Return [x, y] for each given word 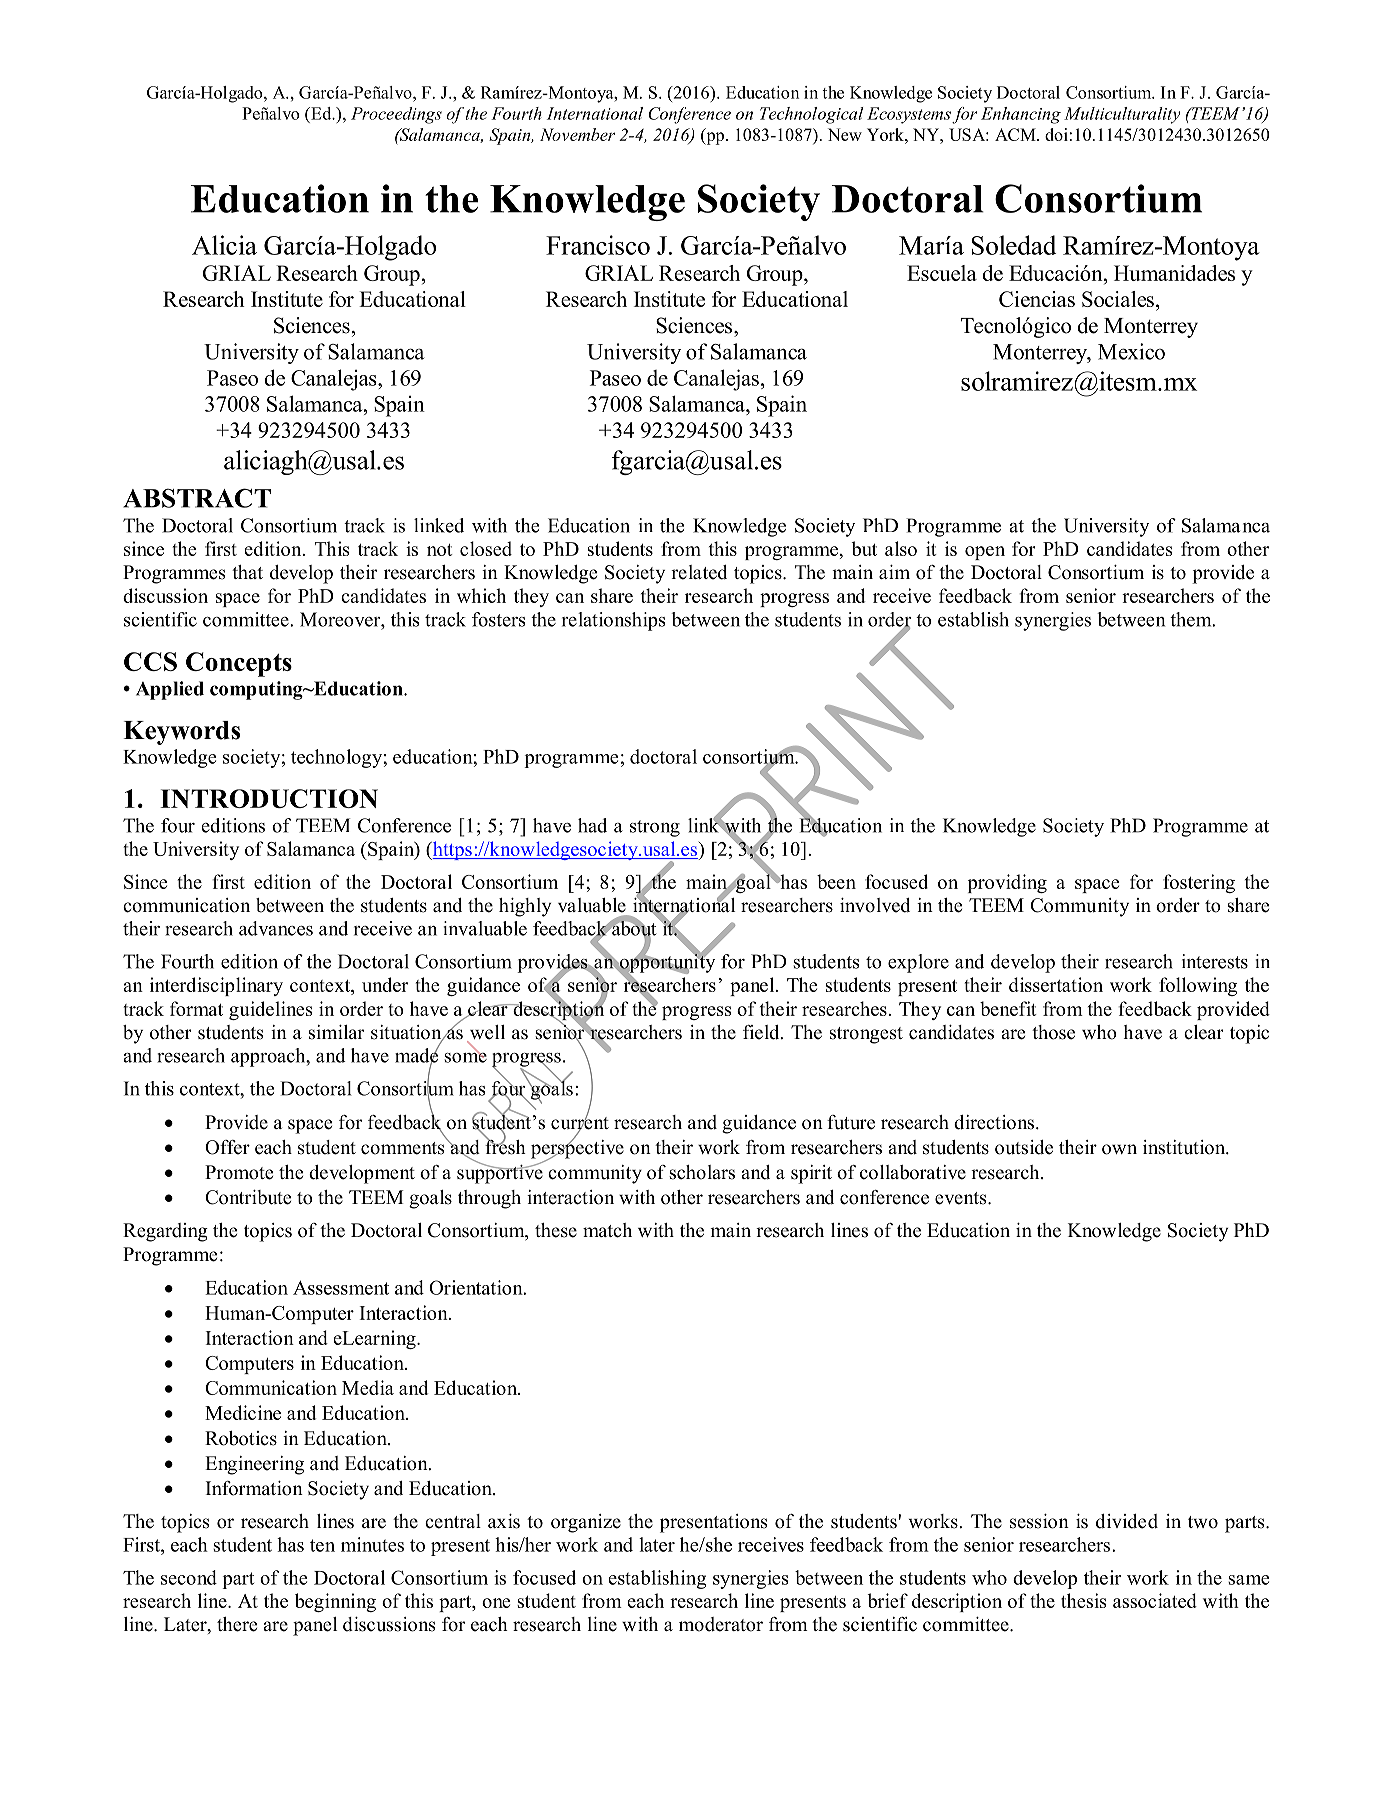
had [592, 825]
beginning [335, 1602]
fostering [1199, 883]
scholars [702, 1172]
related [699, 572]
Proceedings [396, 115]
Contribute [248, 1197]
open [985, 553]
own [1119, 1149]
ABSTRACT [197, 498]
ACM [1016, 134]
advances [276, 928]
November [577, 134]
